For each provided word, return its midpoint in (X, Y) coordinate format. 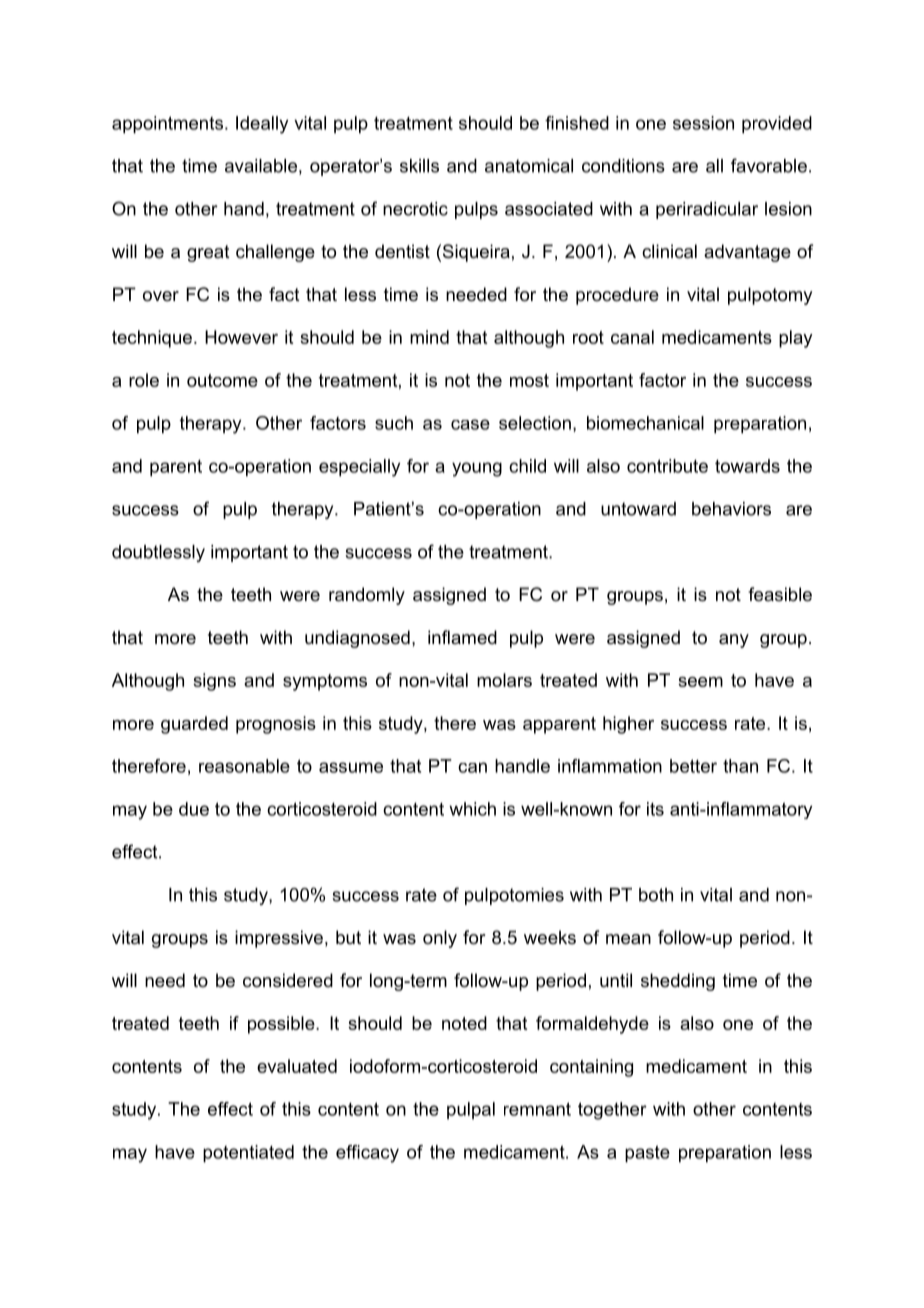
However (241, 337)
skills (419, 166)
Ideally (262, 125)
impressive (279, 939)
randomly (367, 596)
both (656, 895)
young (477, 469)
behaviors (731, 509)
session (703, 123)
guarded (194, 725)
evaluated (297, 1066)
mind (429, 337)
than (740, 766)
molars (504, 680)
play (796, 339)
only (440, 939)
